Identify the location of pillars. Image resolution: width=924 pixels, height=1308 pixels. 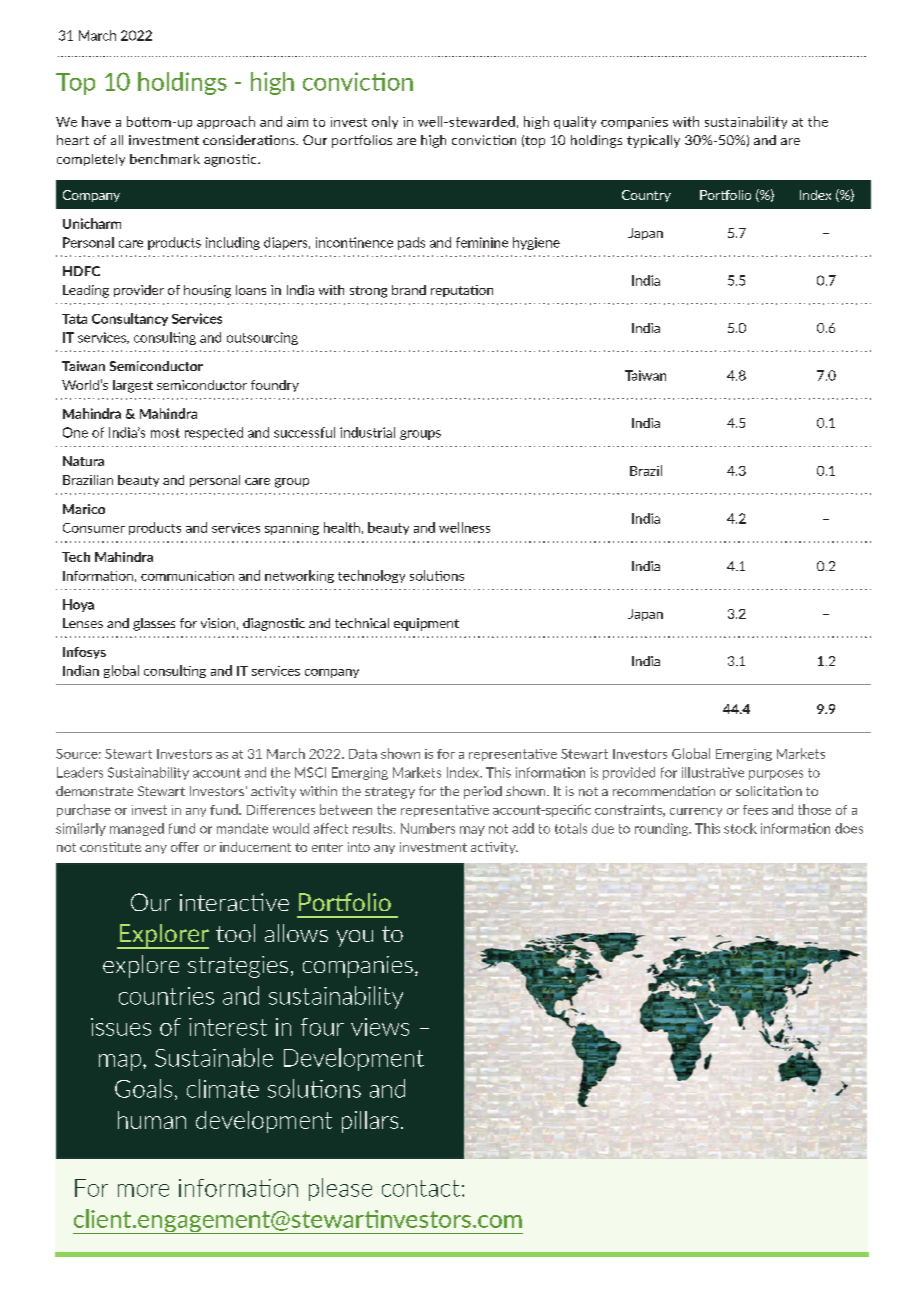
(370, 1122).
